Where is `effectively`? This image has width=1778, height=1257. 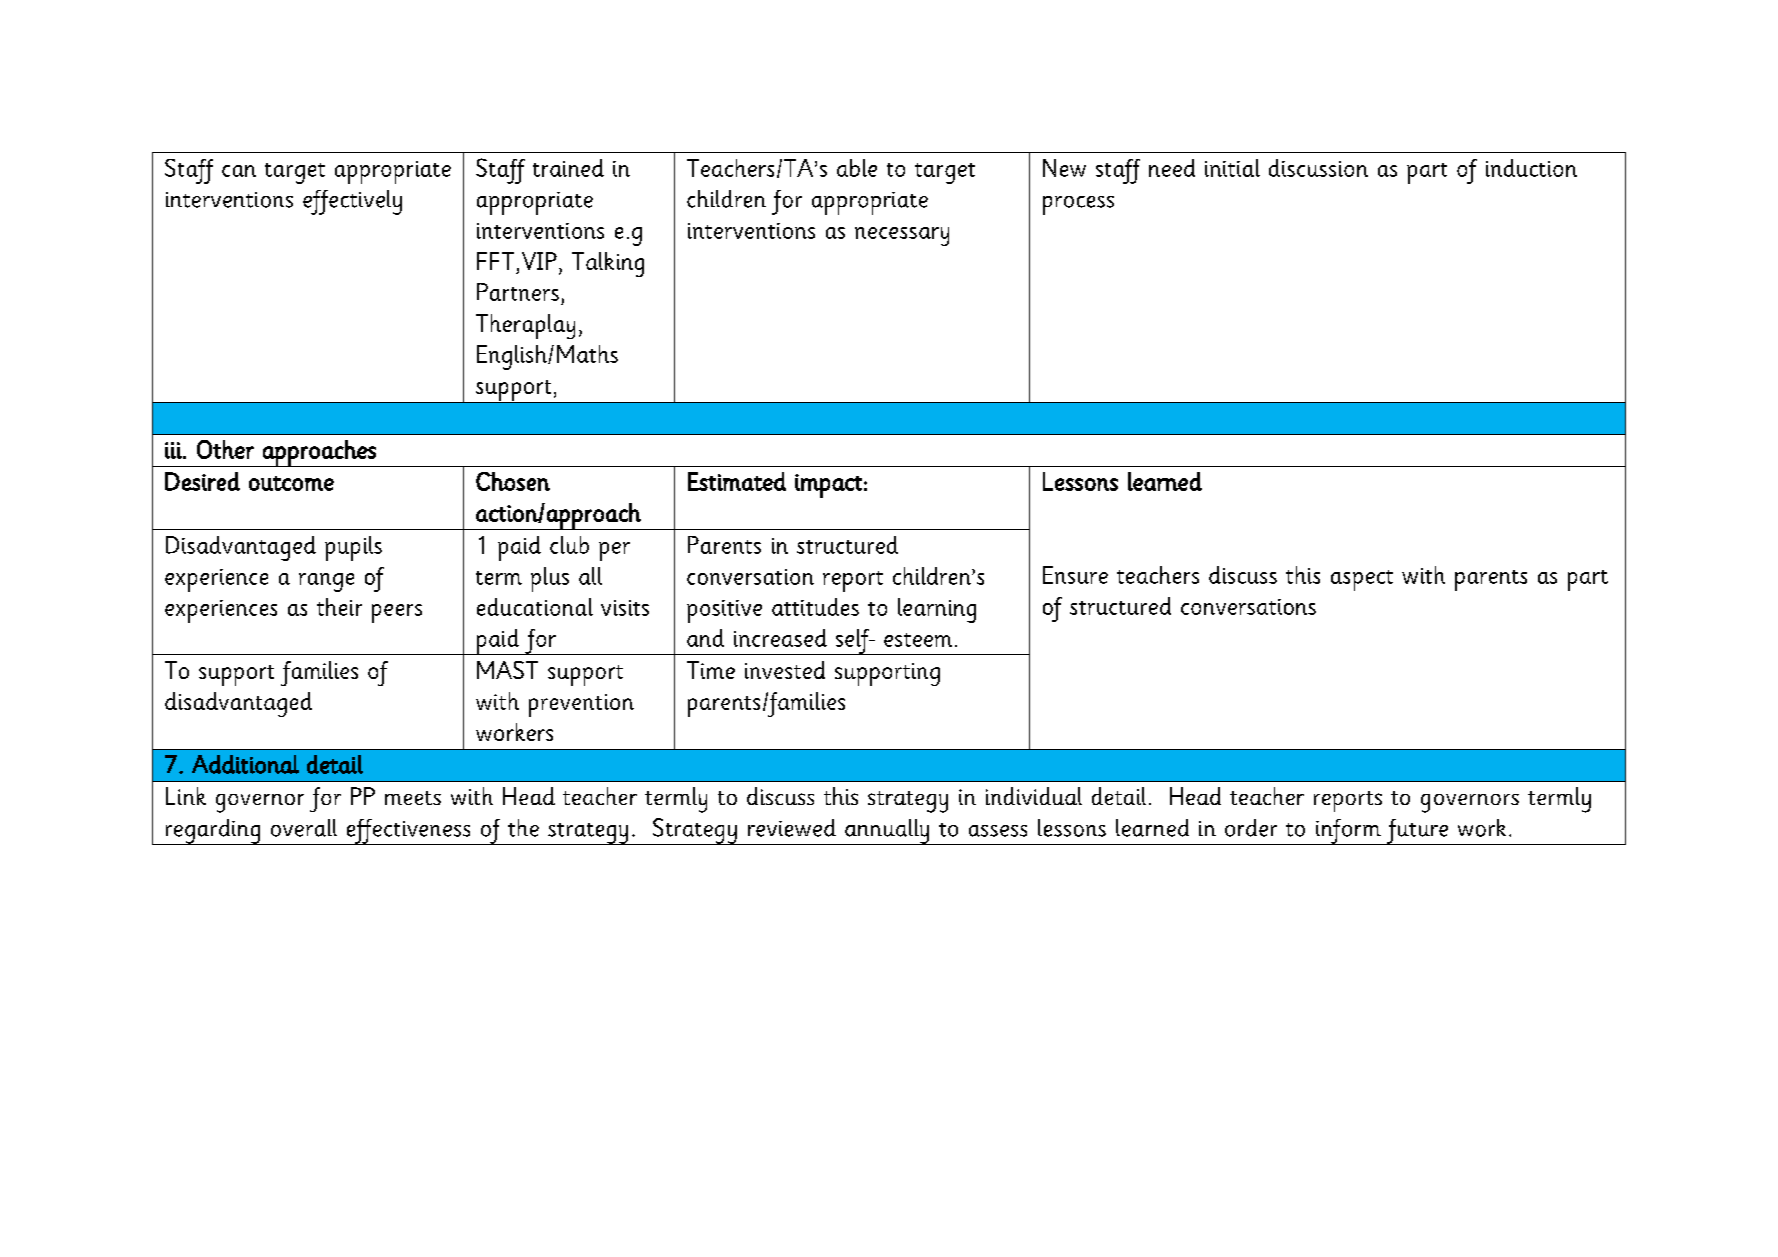 effectively is located at coordinates (352, 202).
